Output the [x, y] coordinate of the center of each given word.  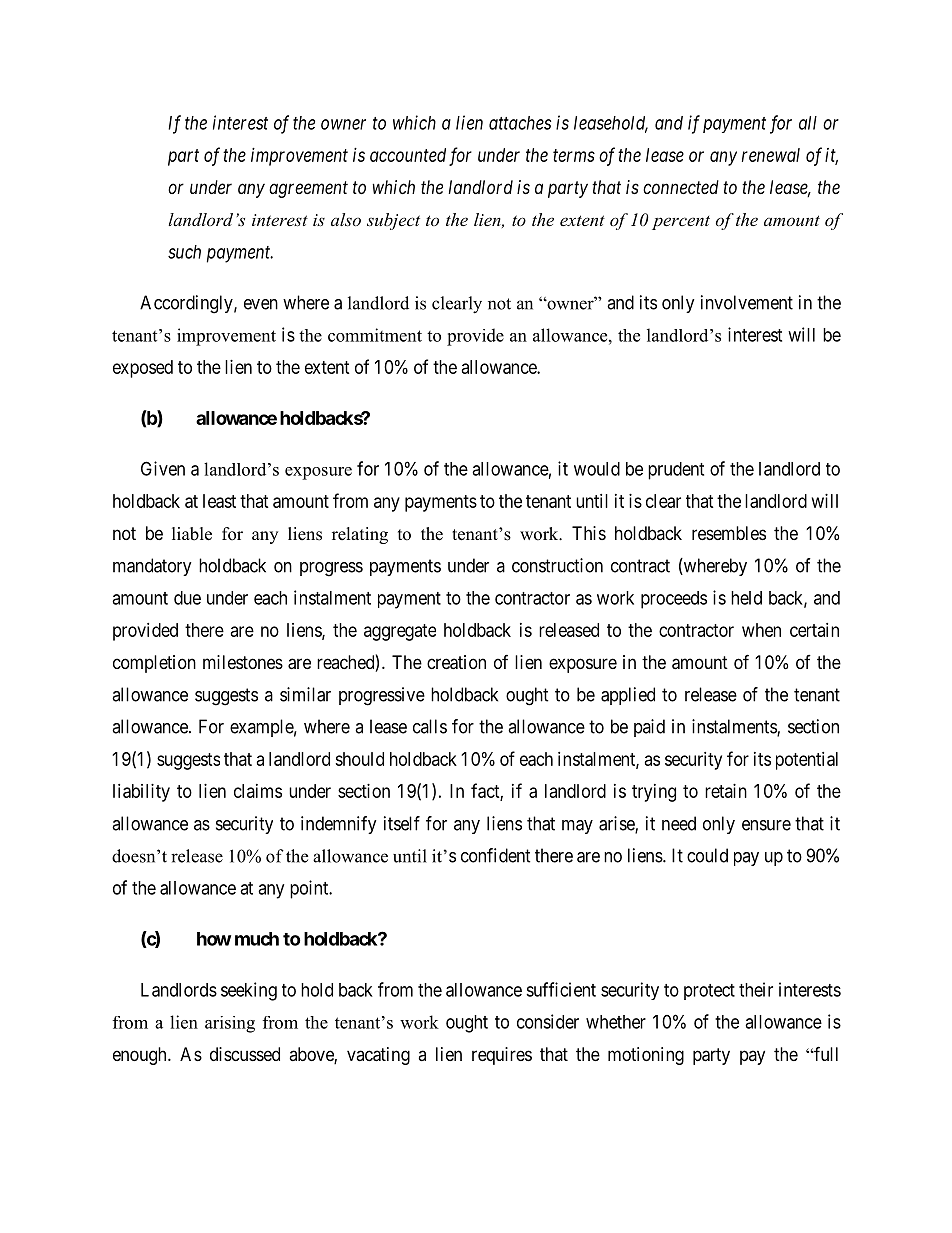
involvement [747, 302]
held [746, 598]
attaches [520, 123]
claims [258, 791]
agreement [308, 189]
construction [557, 565]
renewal [771, 155]
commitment [375, 335]
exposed [143, 369]
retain [726, 791]
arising [230, 1024]
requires [502, 1056]
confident [496, 855]
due [187, 598]
